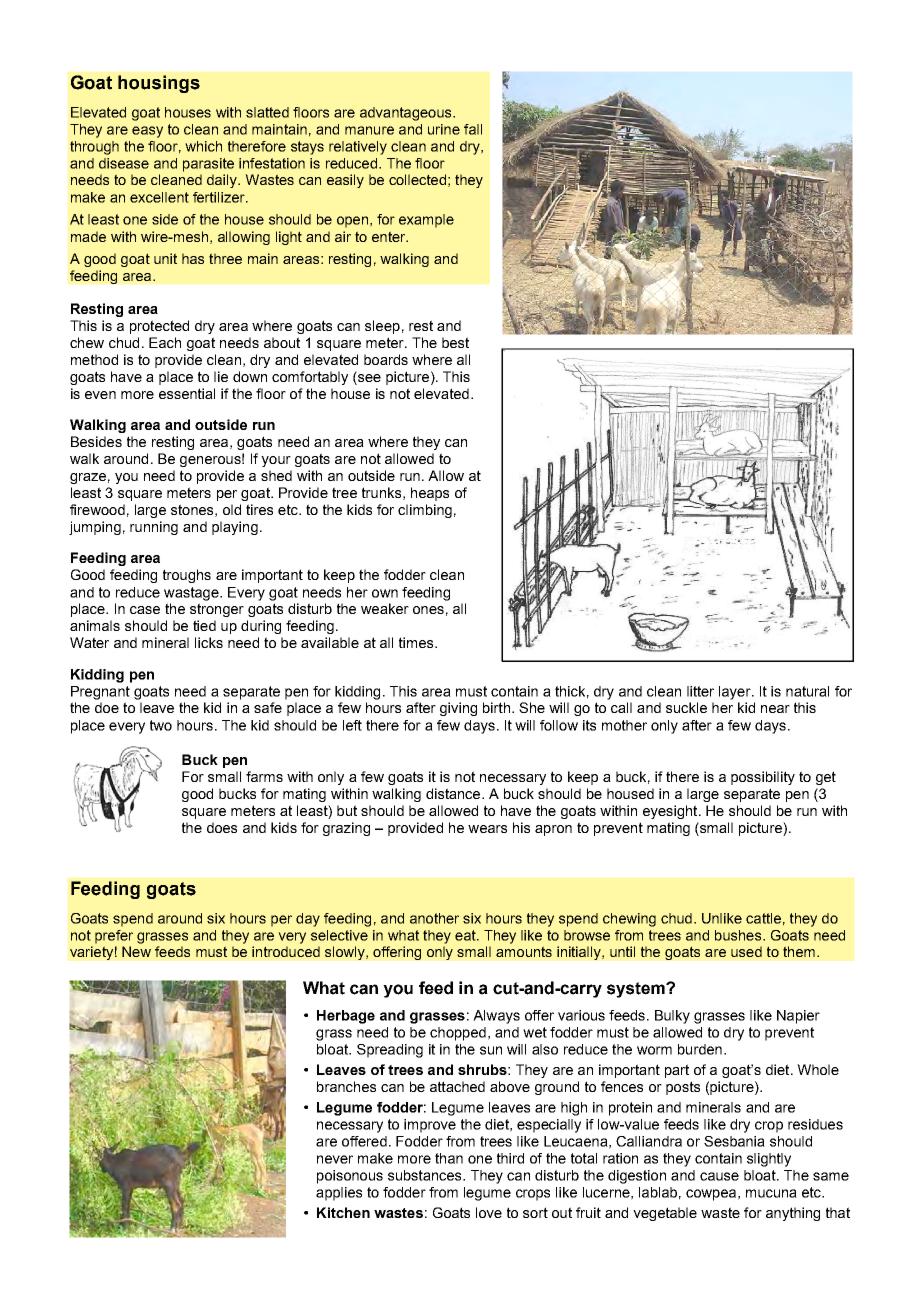  I want to click on never, so click(335, 1159).
